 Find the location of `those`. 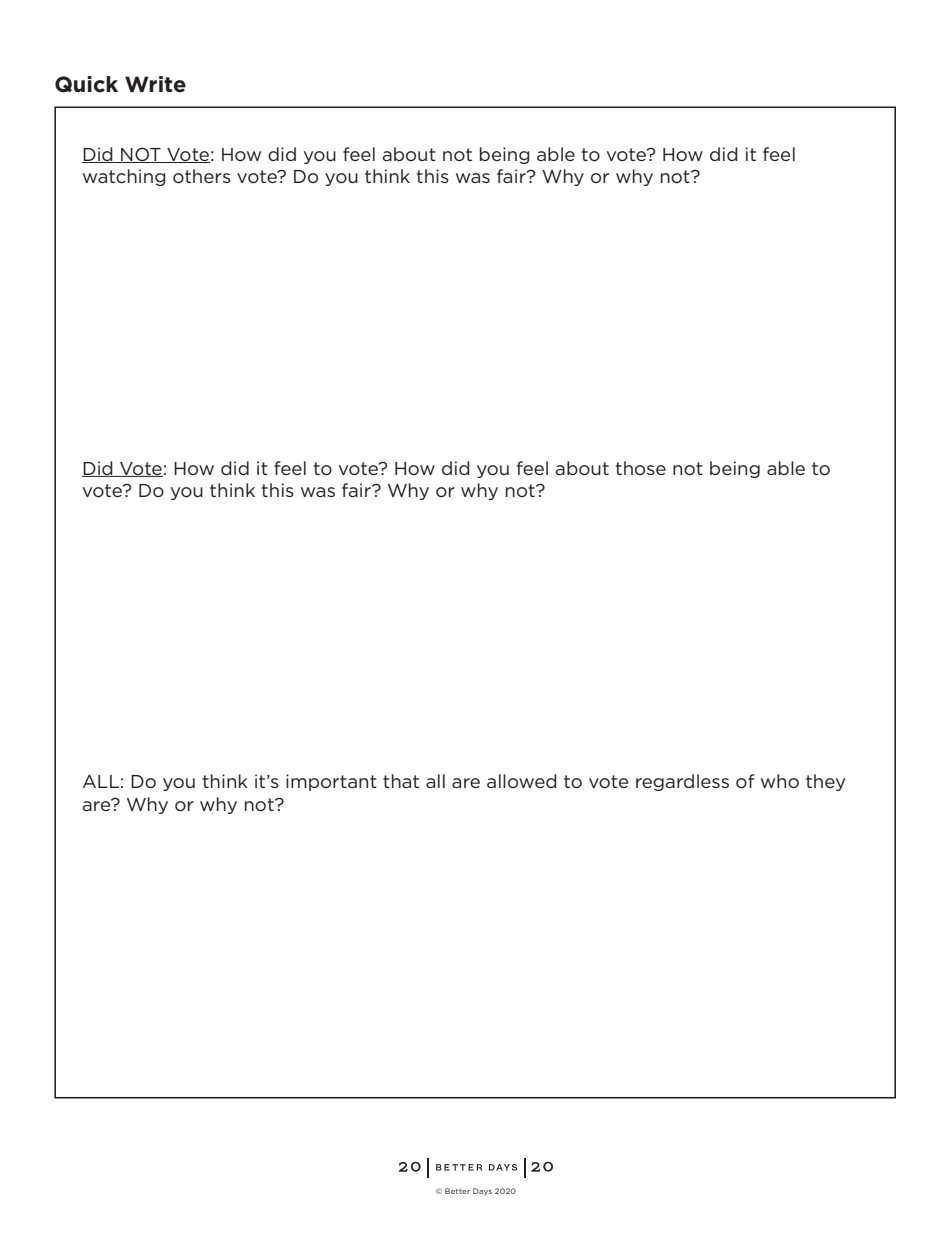

those is located at coordinates (641, 468).
